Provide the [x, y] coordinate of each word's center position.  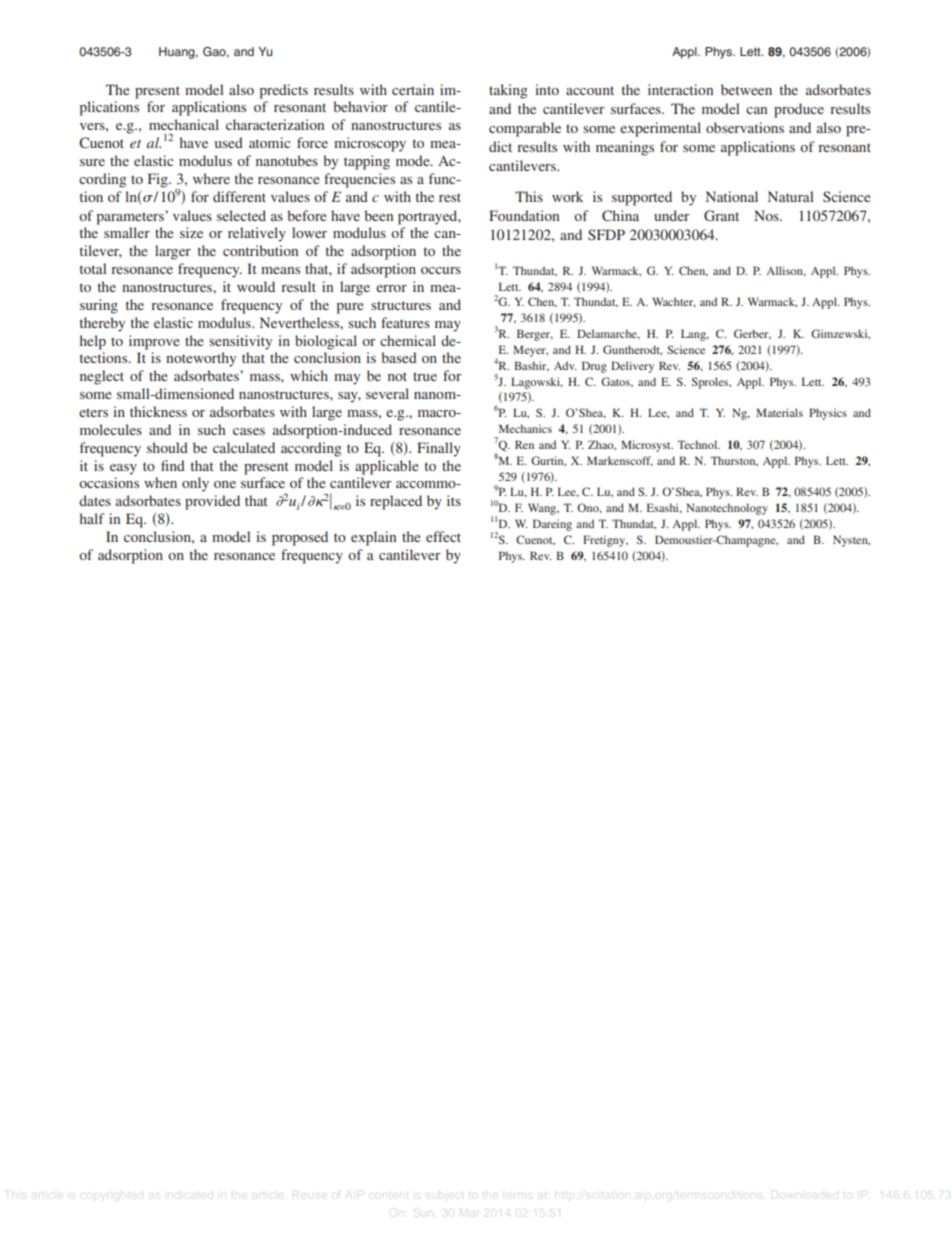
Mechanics [525, 428]
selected [241, 215]
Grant [721, 215]
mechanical [184, 124]
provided [212, 502]
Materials [779, 412]
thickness [158, 411]
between [746, 89]
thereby [102, 324]
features [405, 322]
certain [413, 89]
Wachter [674, 302]
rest [450, 197]
